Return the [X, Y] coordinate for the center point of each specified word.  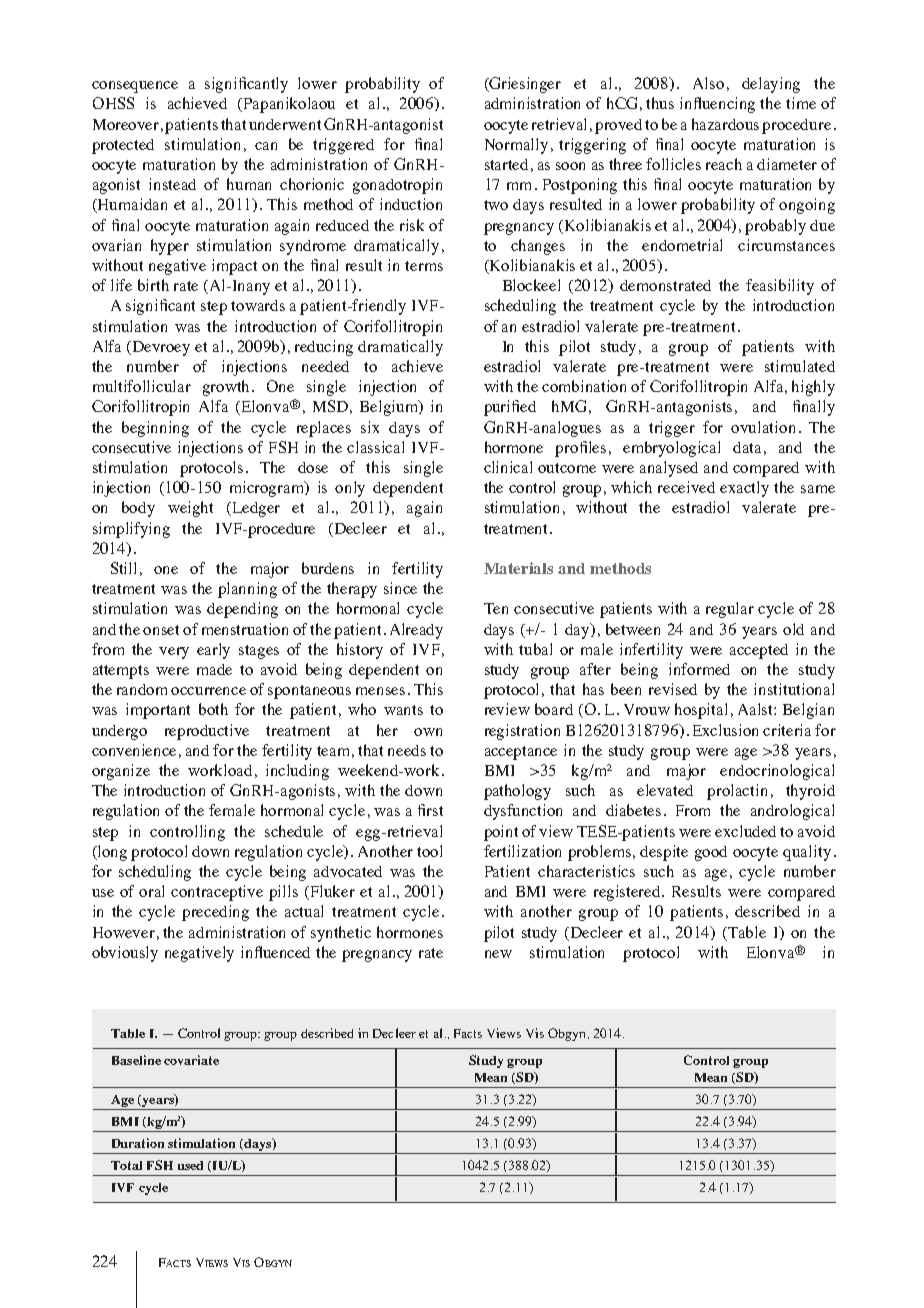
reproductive [207, 732]
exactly [744, 489]
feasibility [780, 287]
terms [424, 266]
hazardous [725, 124]
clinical [508, 467]
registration [522, 732]
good [711, 853]
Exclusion [725, 730]
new [498, 954]
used [190, 1165]
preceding [215, 913]
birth [153, 285]
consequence [135, 87]
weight [190, 509]
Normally [516, 146]
